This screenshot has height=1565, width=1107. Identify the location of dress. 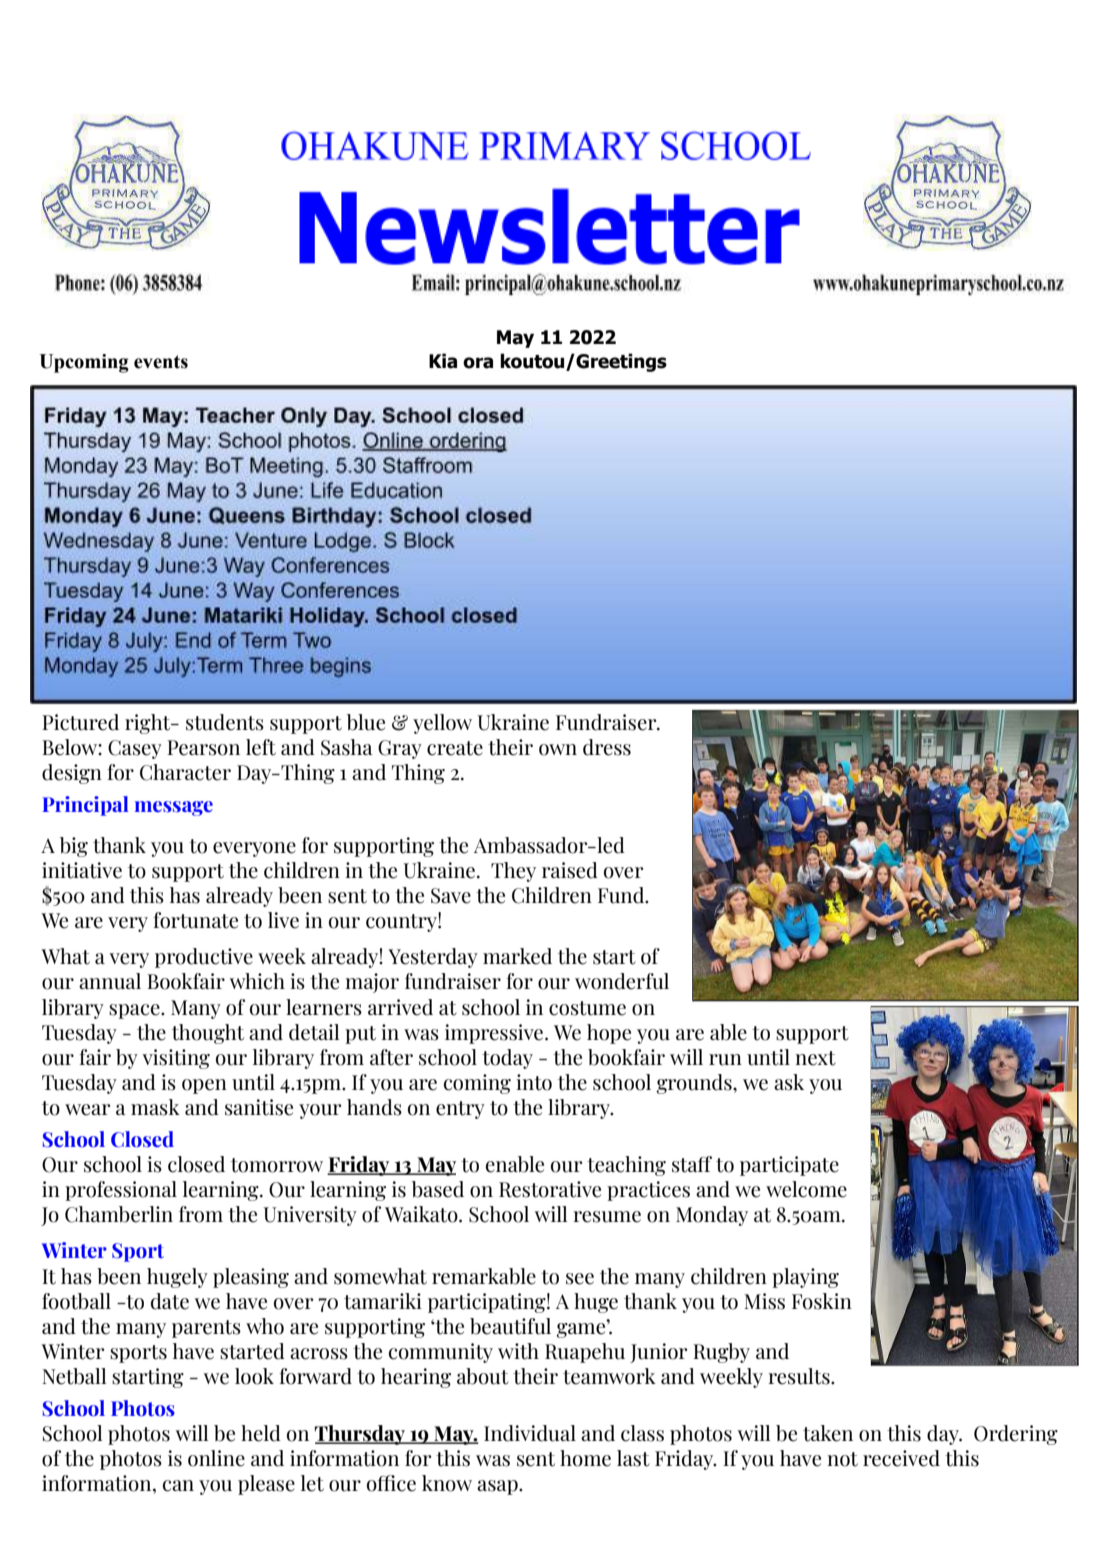
(607, 747).
